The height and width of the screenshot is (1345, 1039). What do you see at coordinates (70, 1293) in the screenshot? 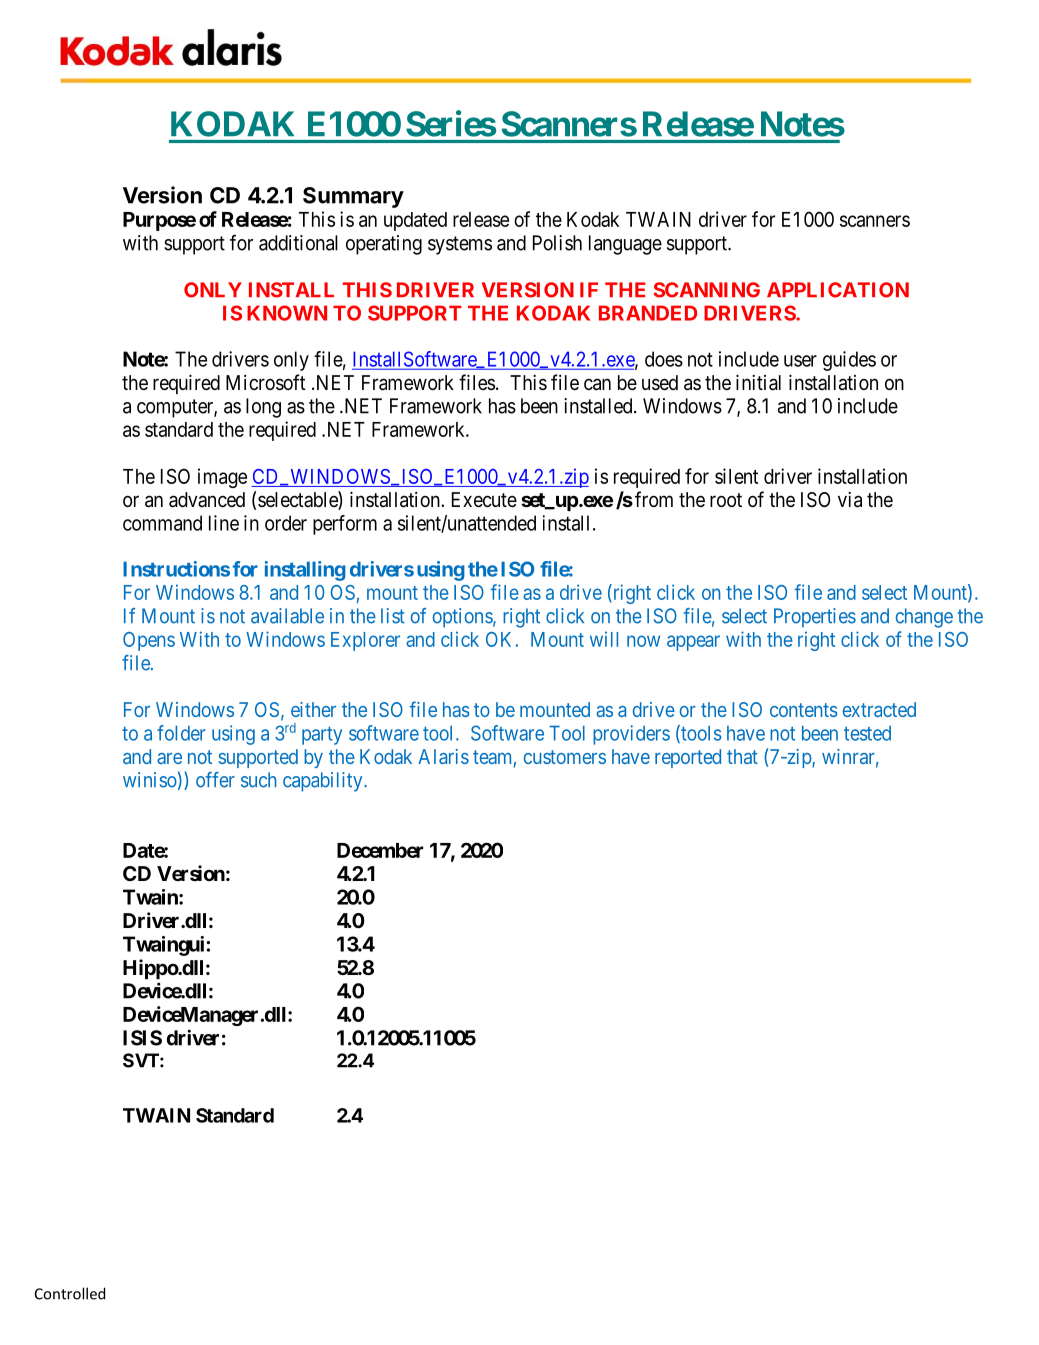
I see `Controlled` at bounding box center [70, 1293].
